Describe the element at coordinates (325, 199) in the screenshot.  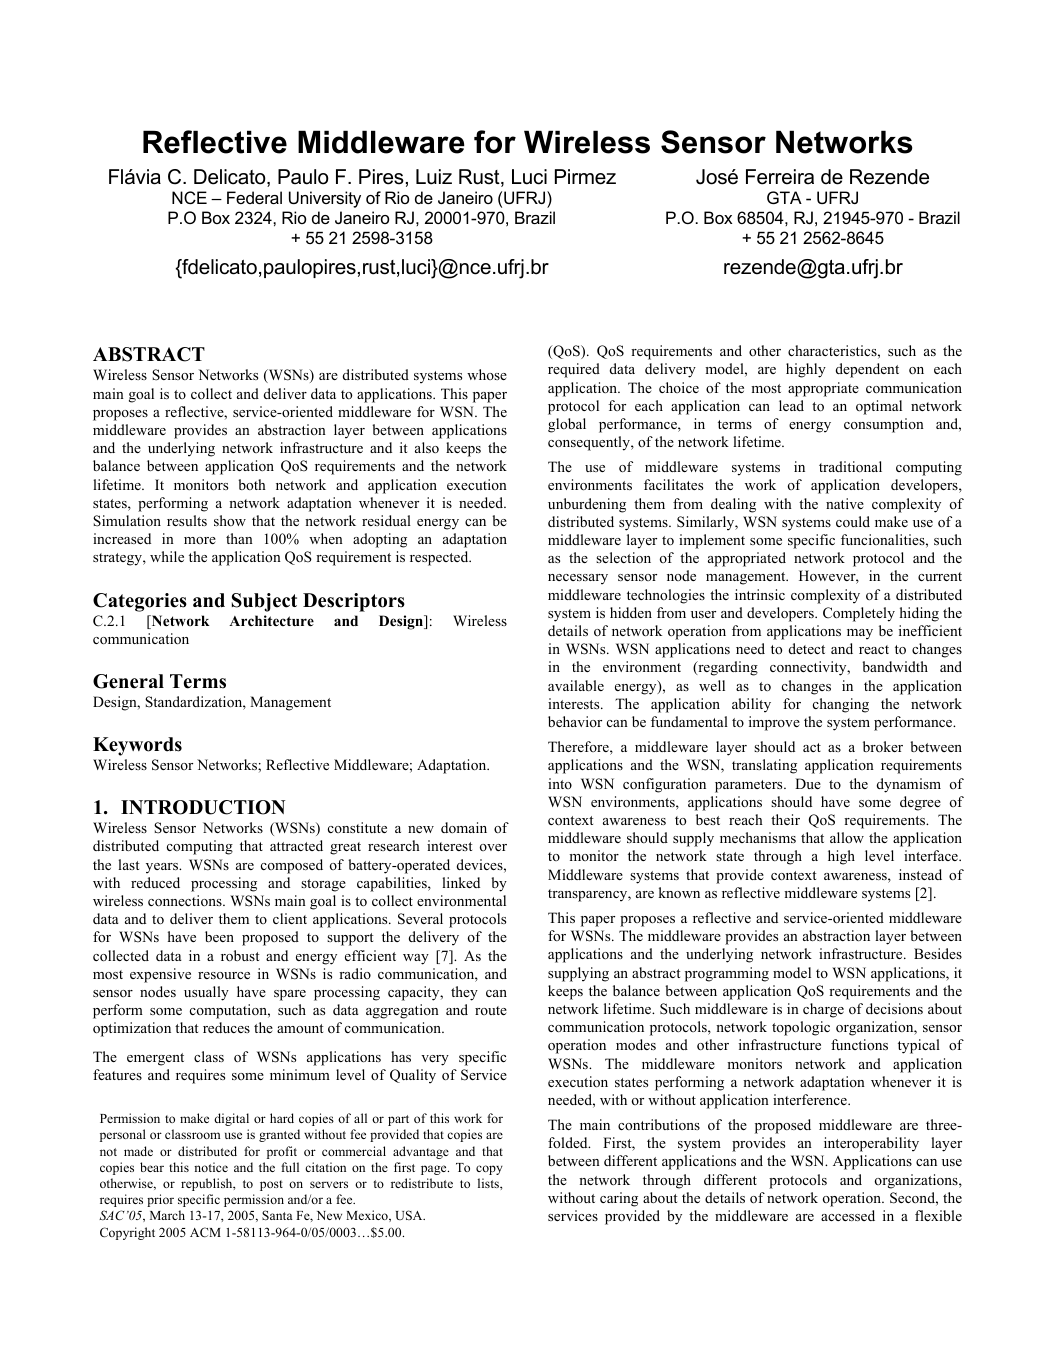
I see `University` at that location.
